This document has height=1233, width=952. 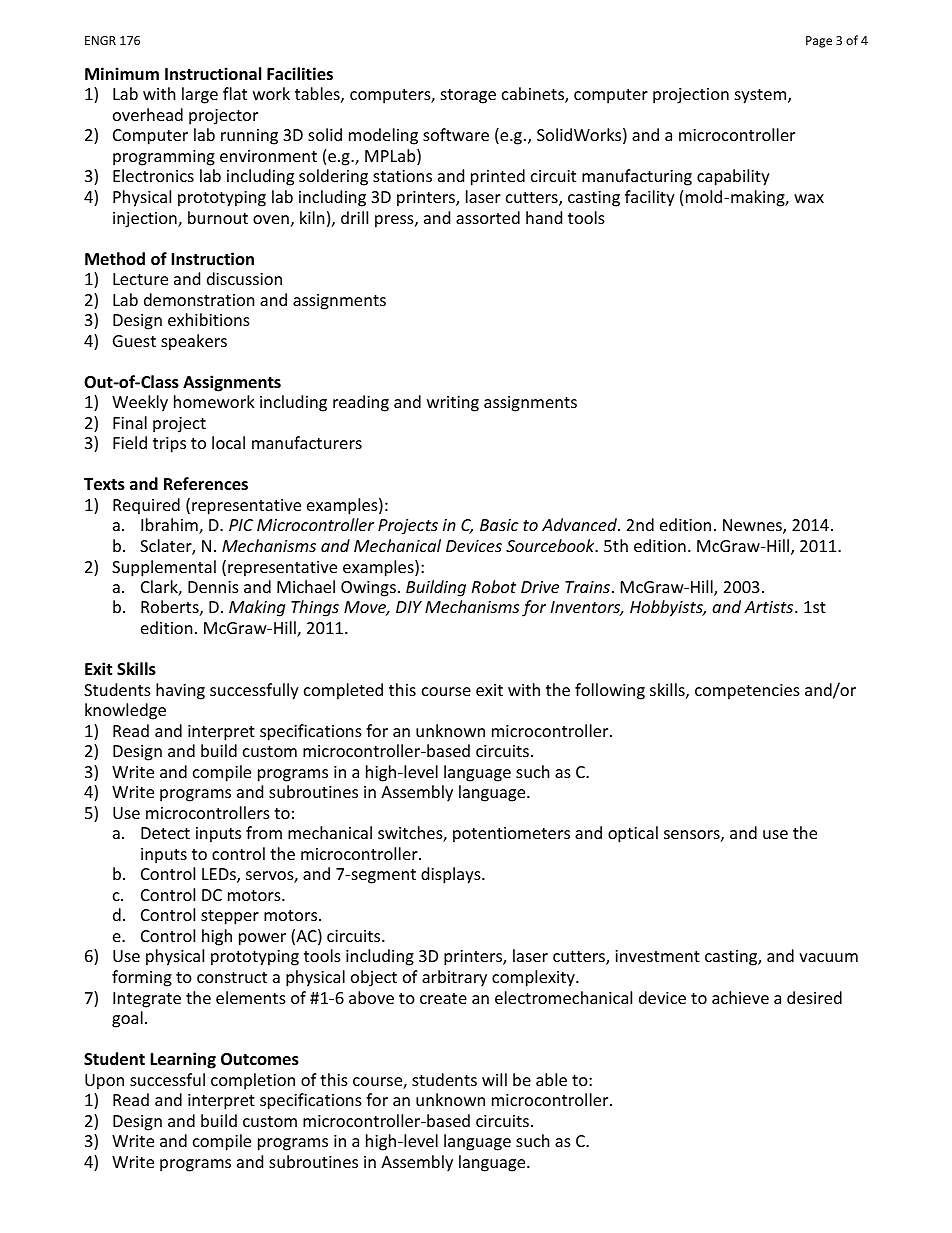 I want to click on large, so click(x=200, y=95).
